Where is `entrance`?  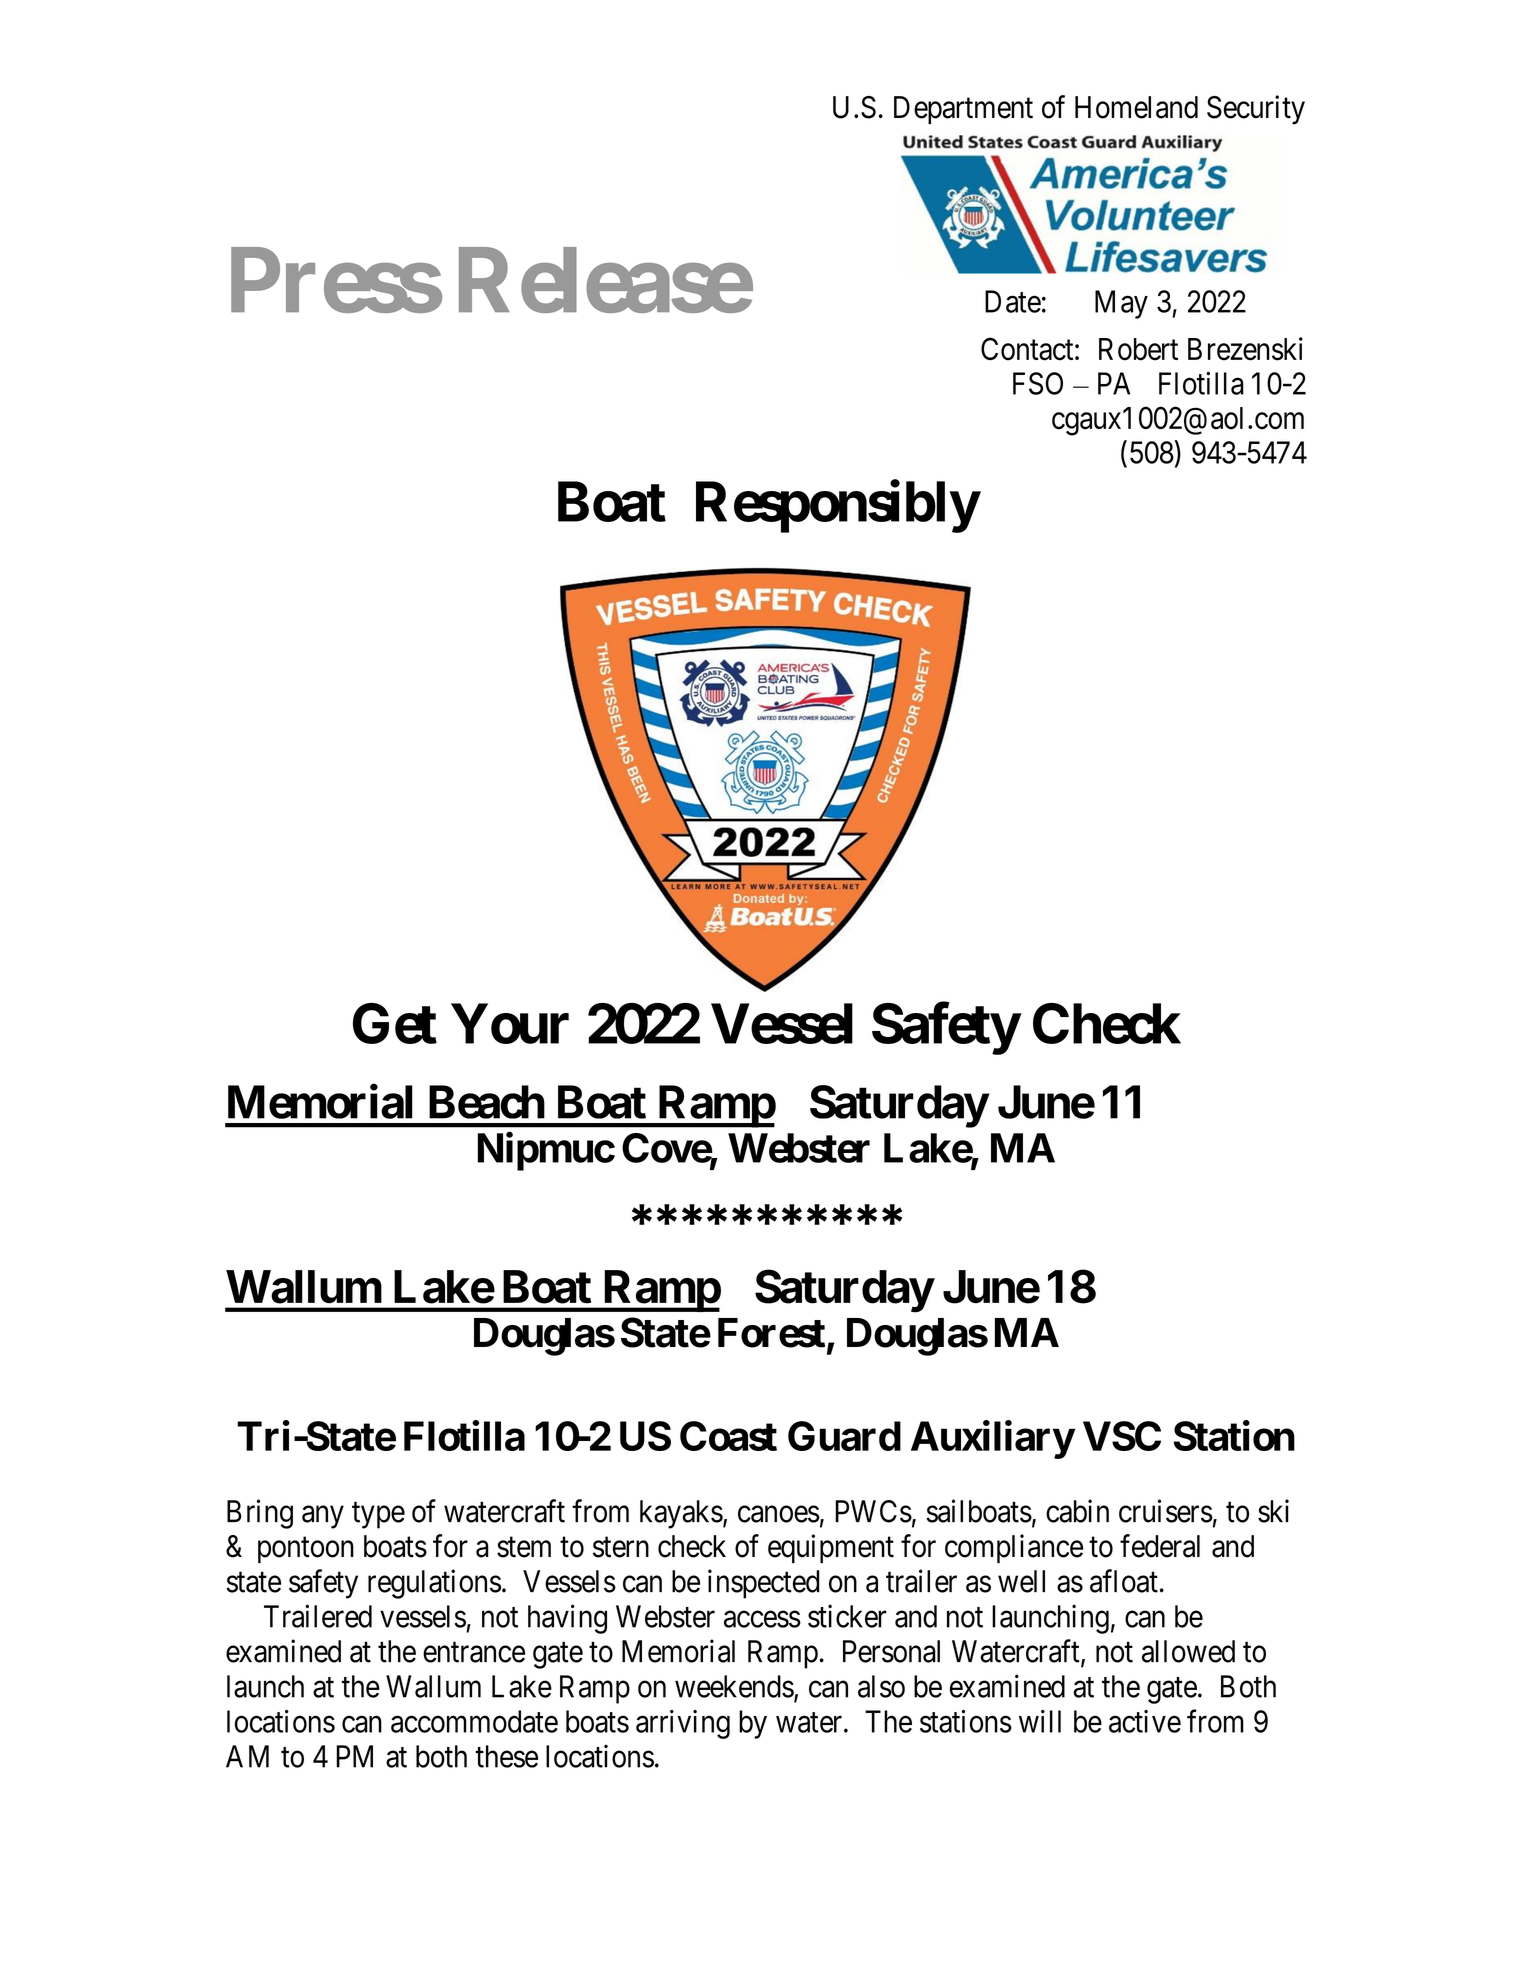
entrance is located at coordinates (474, 1652).
